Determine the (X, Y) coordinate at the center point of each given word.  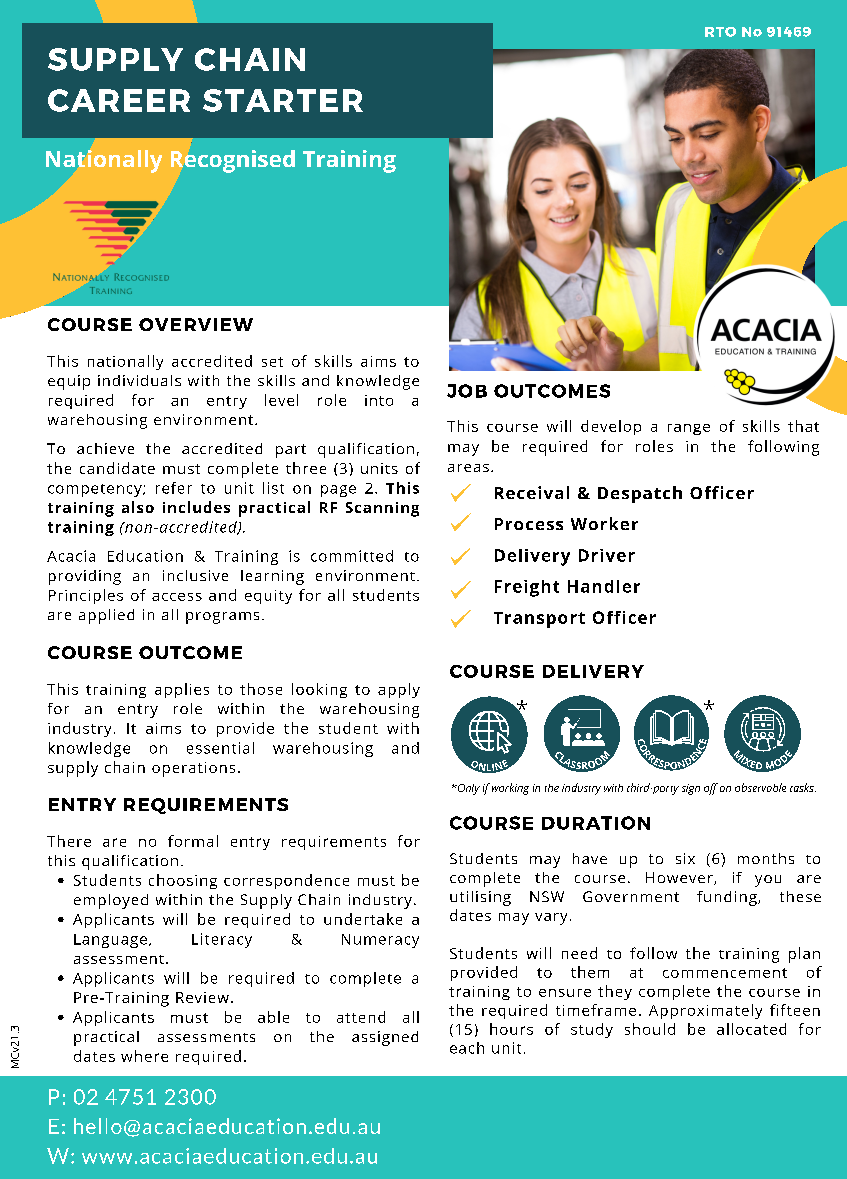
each (467, 1048)
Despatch (640, 494)
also (138, 507)
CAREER (119, 100)
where (144, 1056)
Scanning (382, 509)
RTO (720, 32)
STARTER (283, 100)
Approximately (705, 1011)
